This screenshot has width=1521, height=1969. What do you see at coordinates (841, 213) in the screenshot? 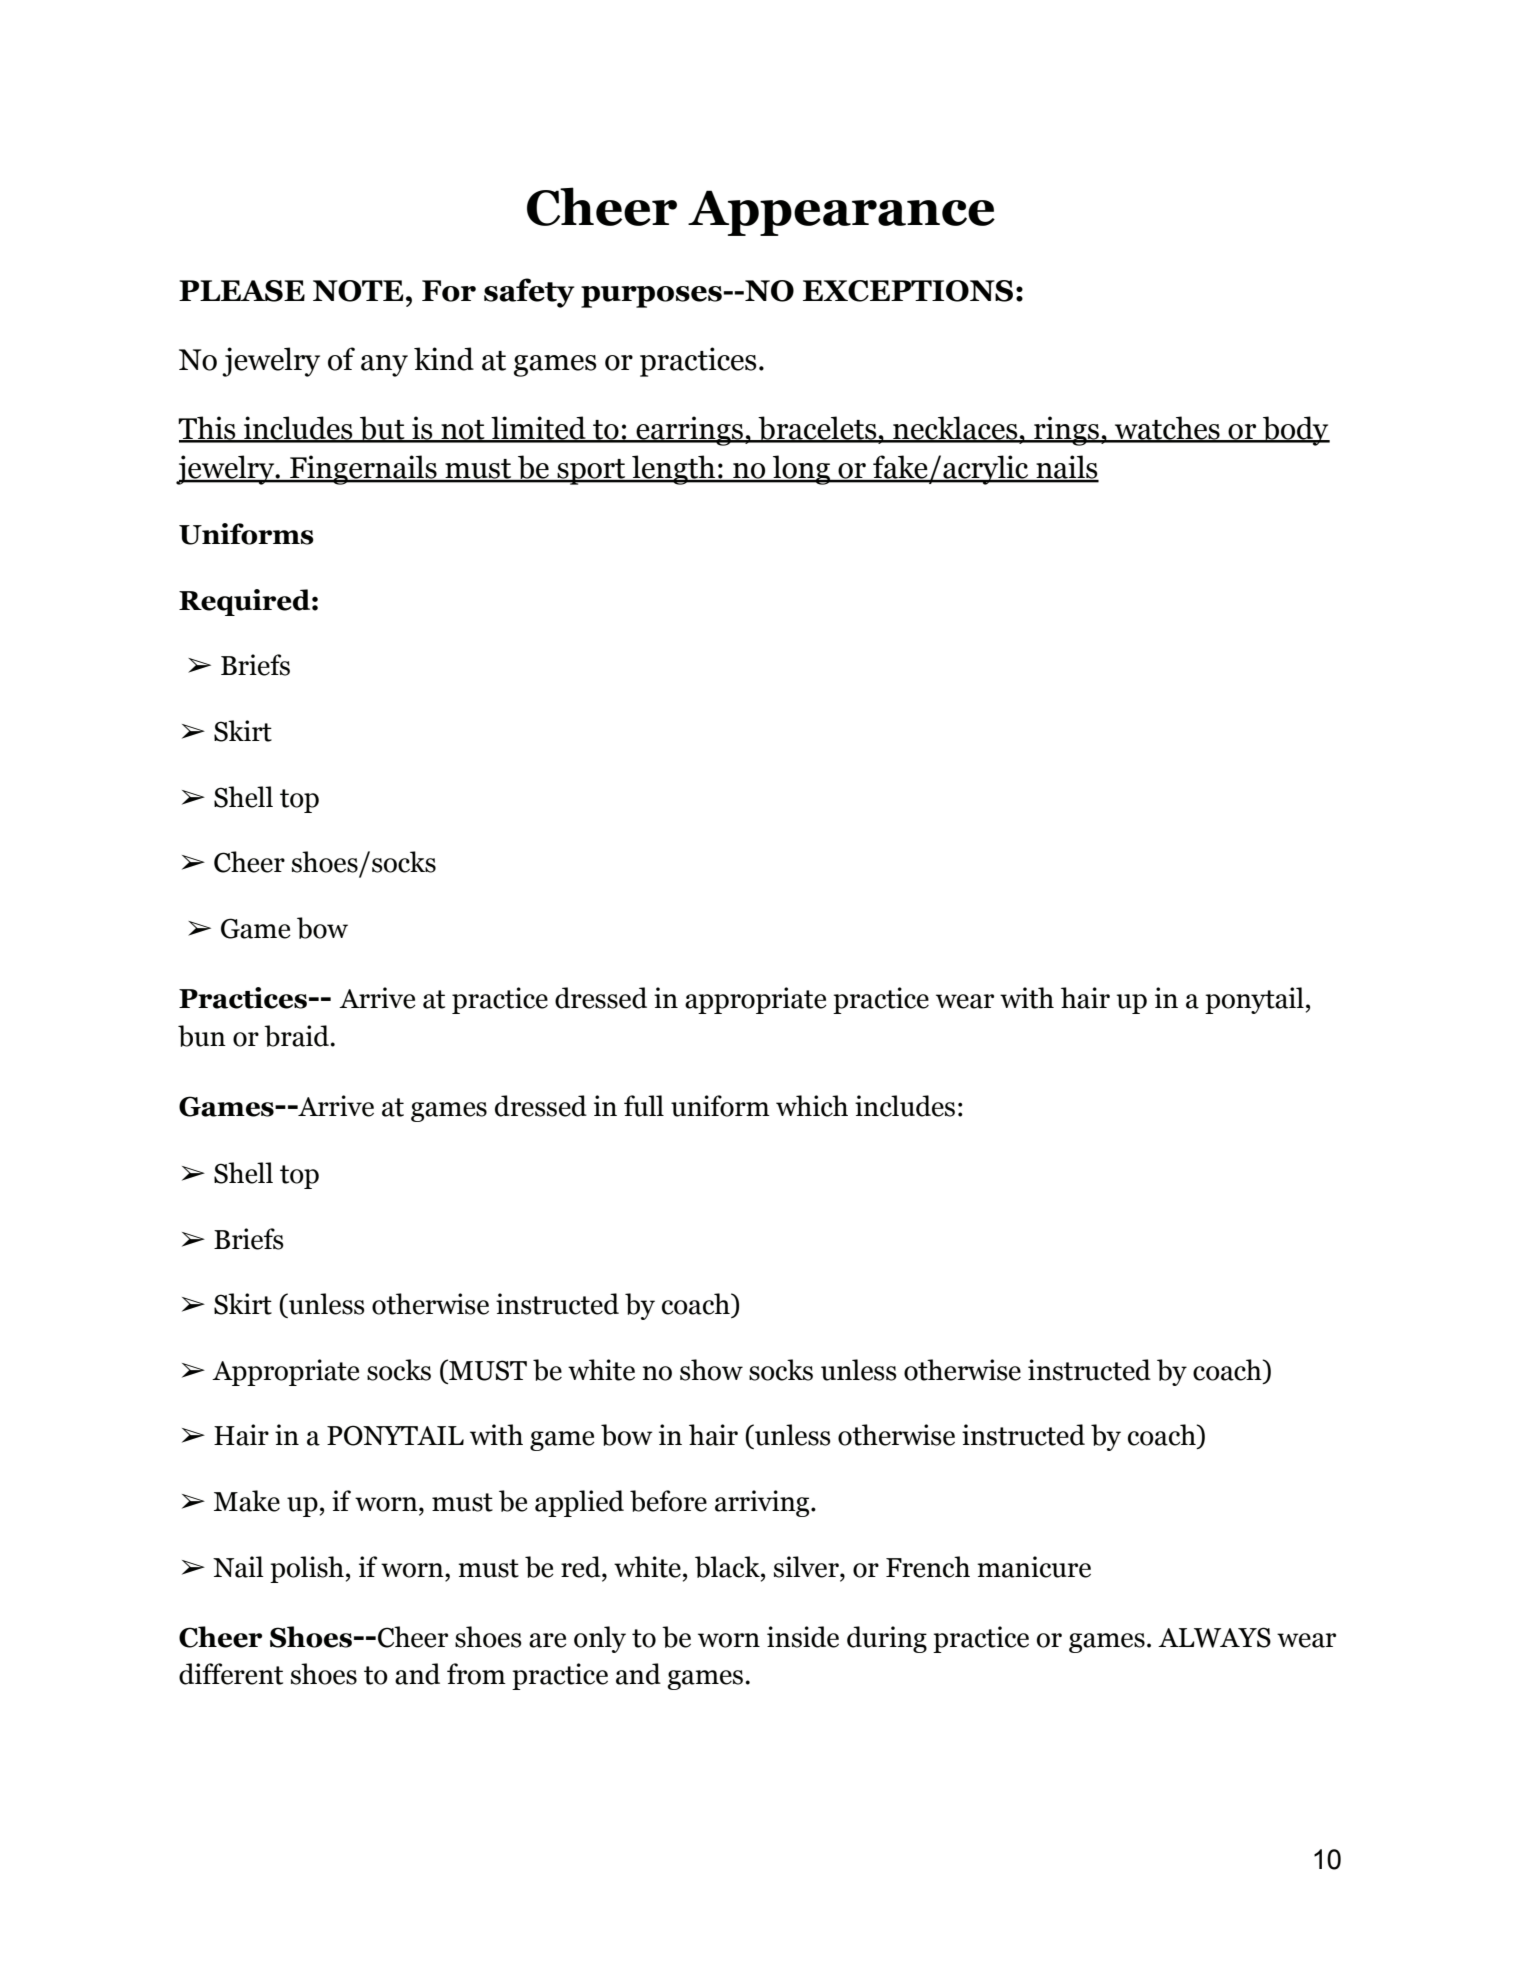
I see `Appearance` at bounding box center [841, 213].
